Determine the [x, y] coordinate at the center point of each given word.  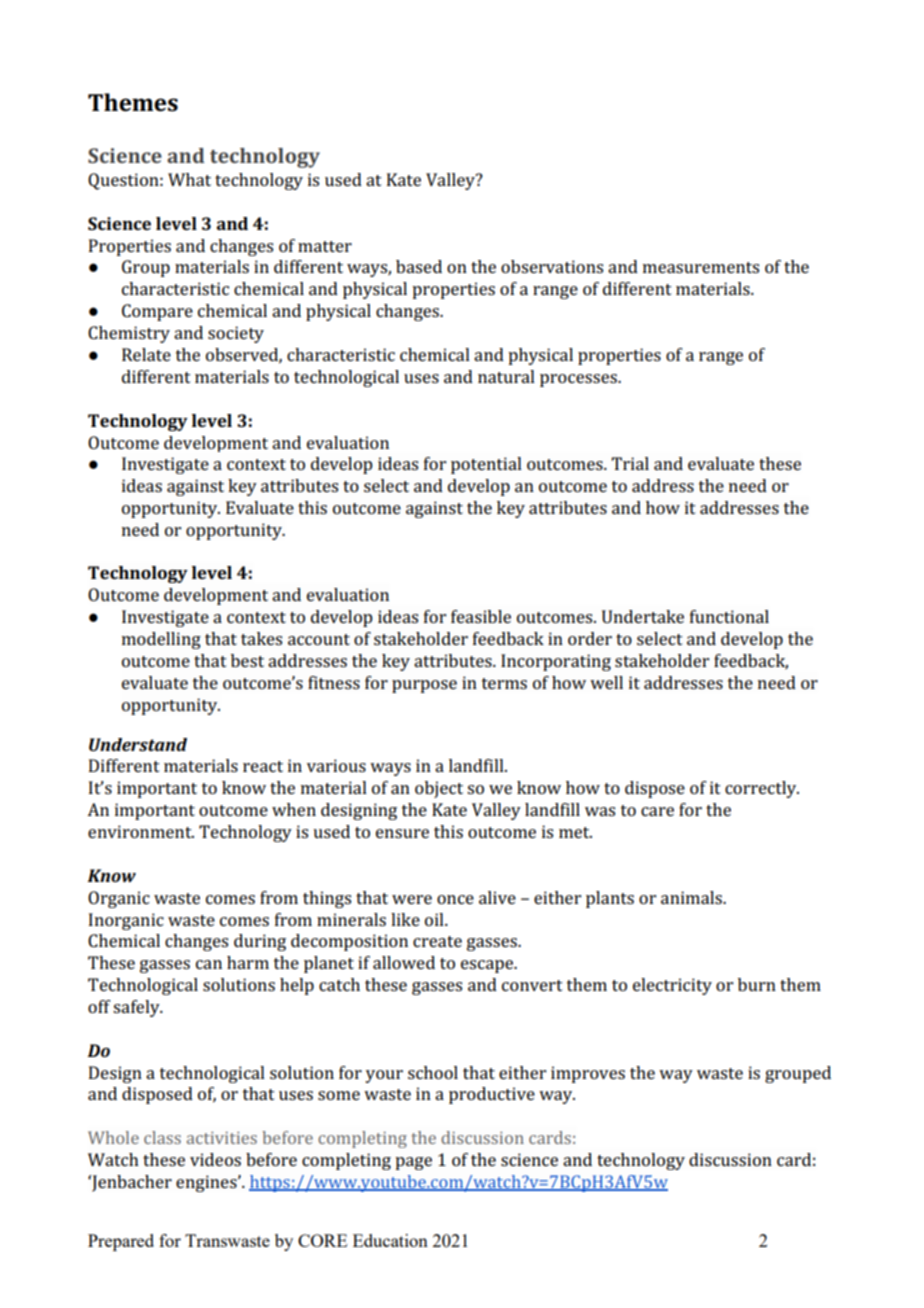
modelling [161, 640]
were [412, 899]
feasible [481, 616]
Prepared [121, 1242]
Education [390, 1240]
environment [141, 831]
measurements [701, 267]
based [419, 266]
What [189, 179]
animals [692, 897]
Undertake [643, 616]
